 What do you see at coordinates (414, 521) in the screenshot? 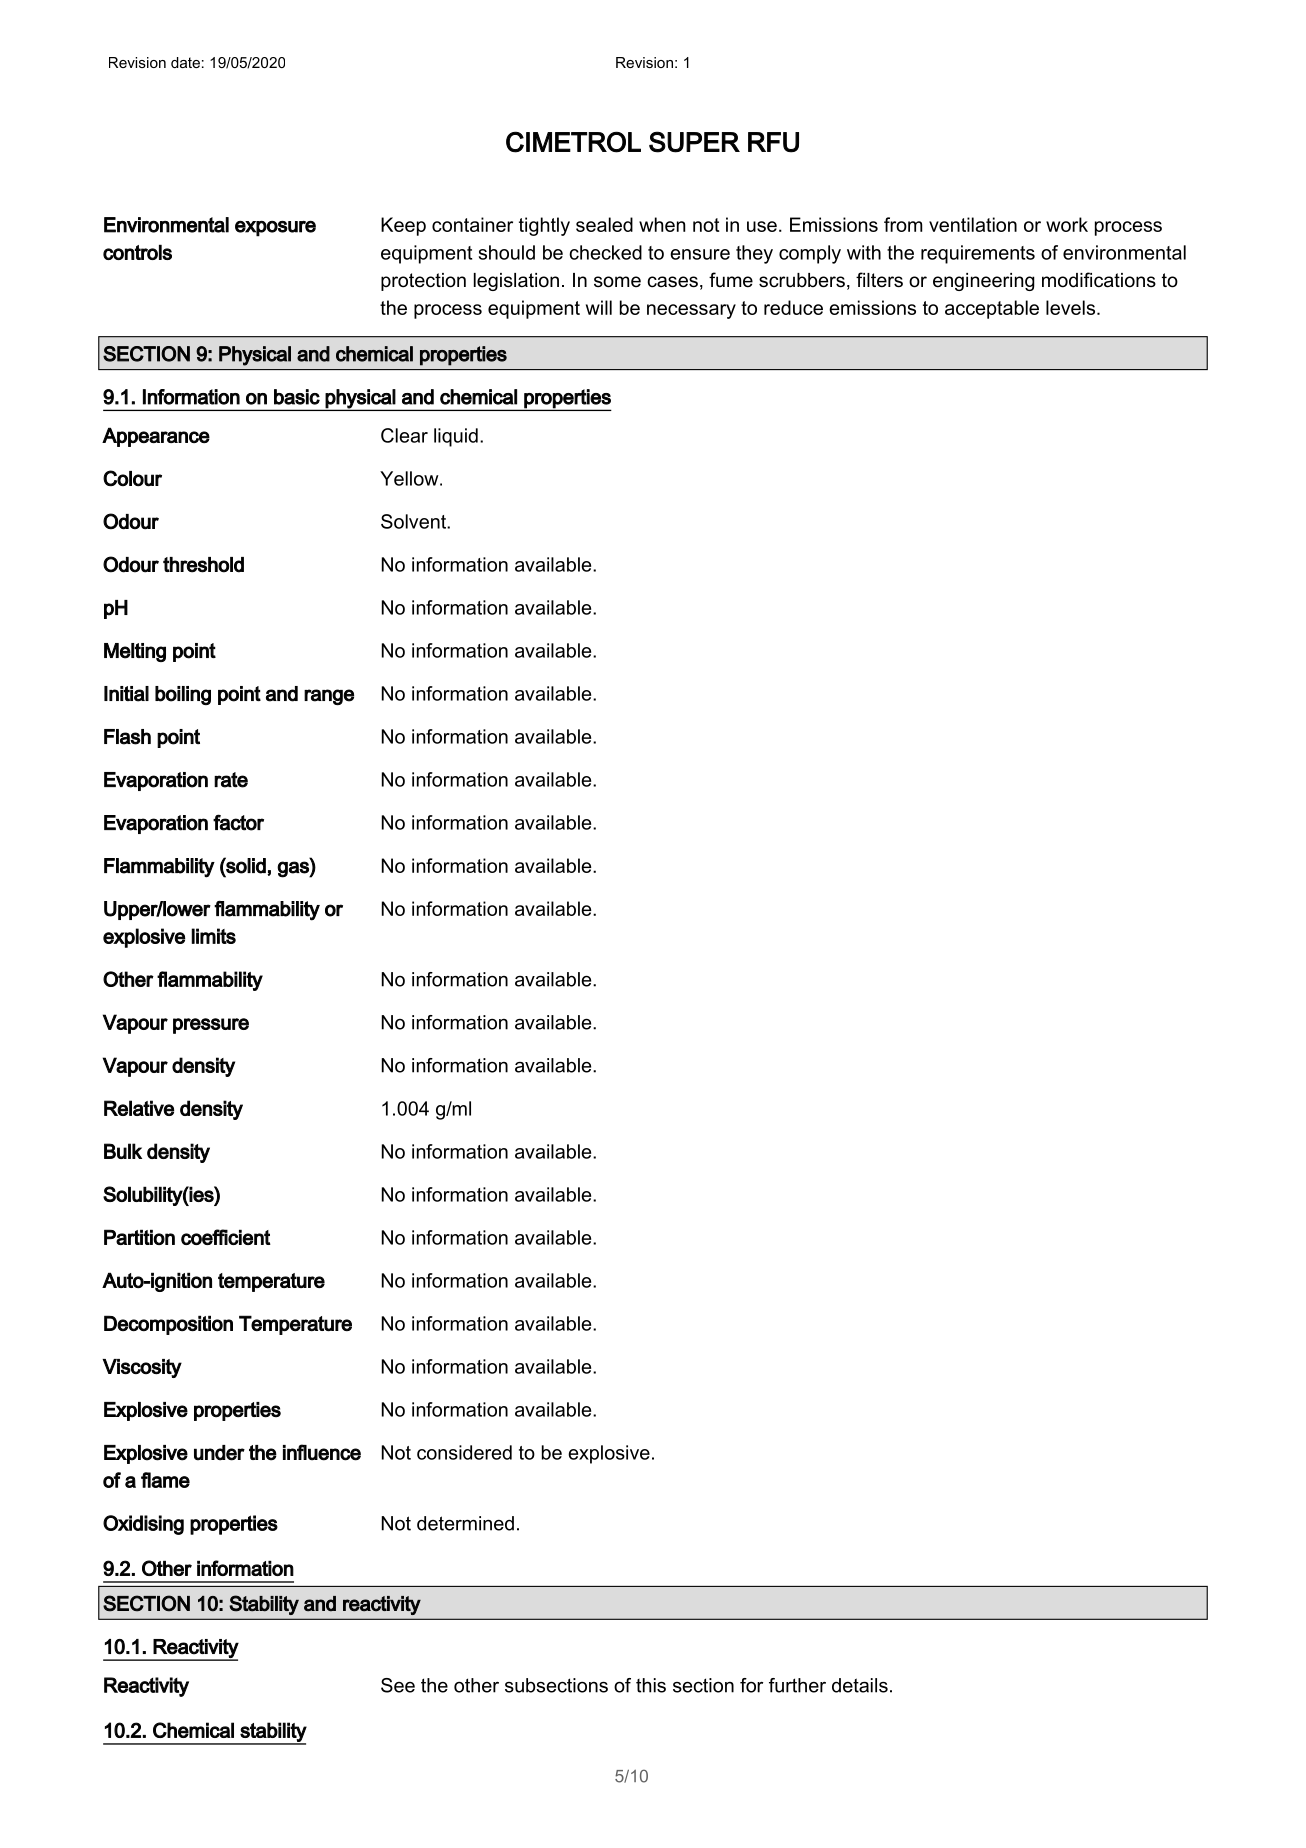
I see `Solvent` at bounding box center [414, 521].
